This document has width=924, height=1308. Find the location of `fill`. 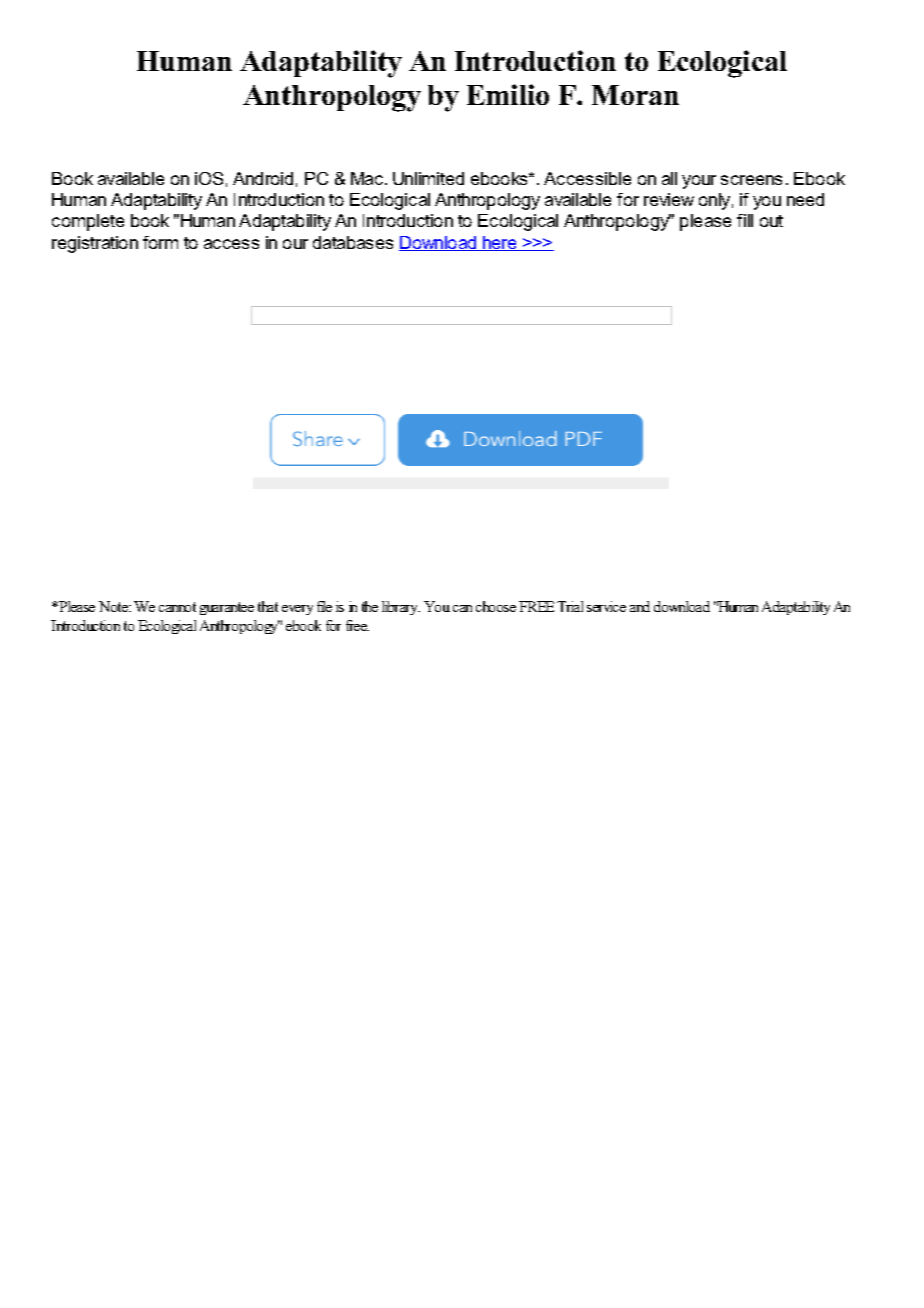

fill is located at coordinates (745, 220).
